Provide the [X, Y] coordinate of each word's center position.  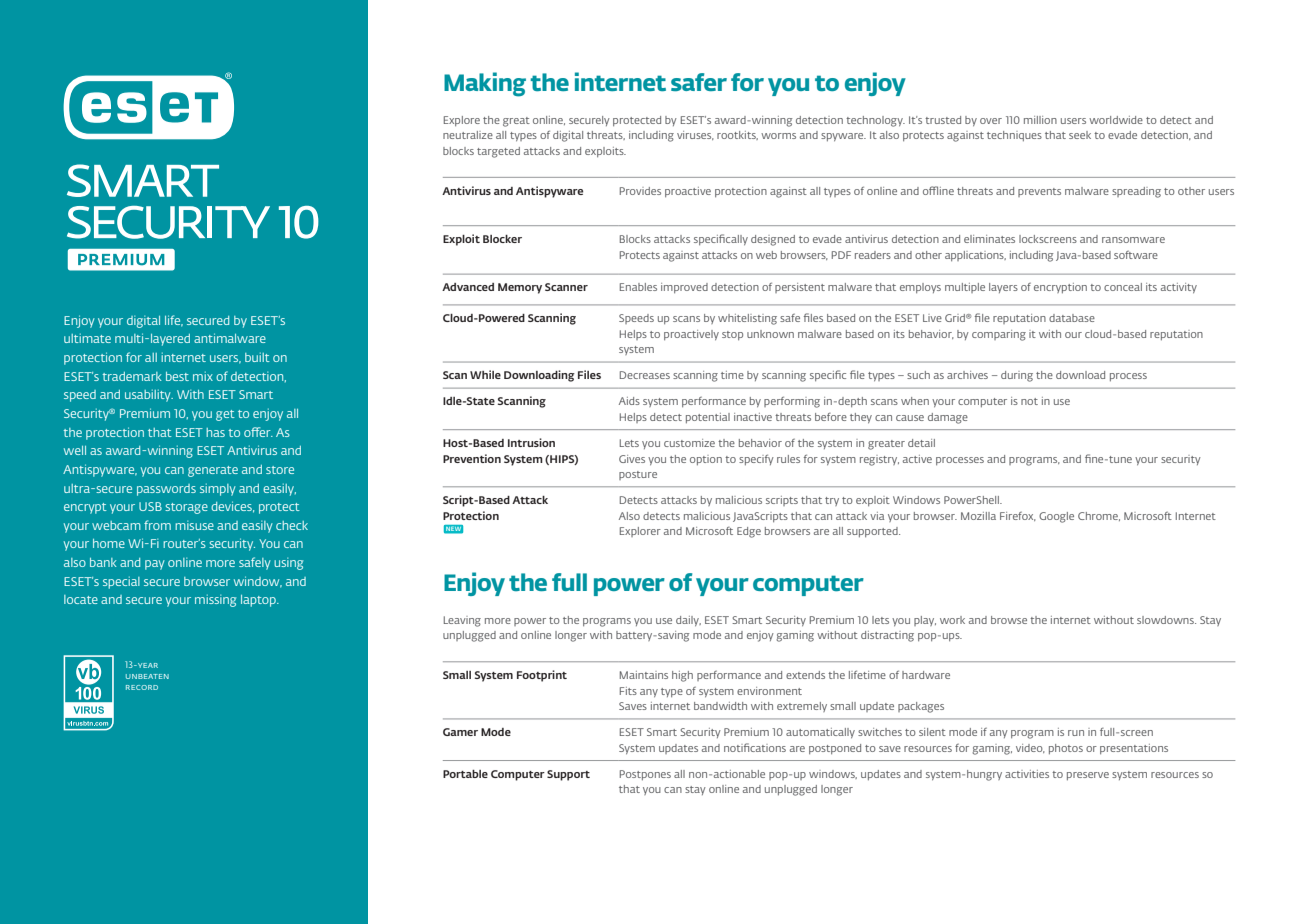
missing [215, 600]
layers [1003, 288]
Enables [638, 287]
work [952, 620]
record [142, 687]
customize [689, 443]
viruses [695, 135]
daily [688, 621]
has [215, 432]
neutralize [468, 135]
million [1040, 120]
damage [948, 418]
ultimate [87, 338]
